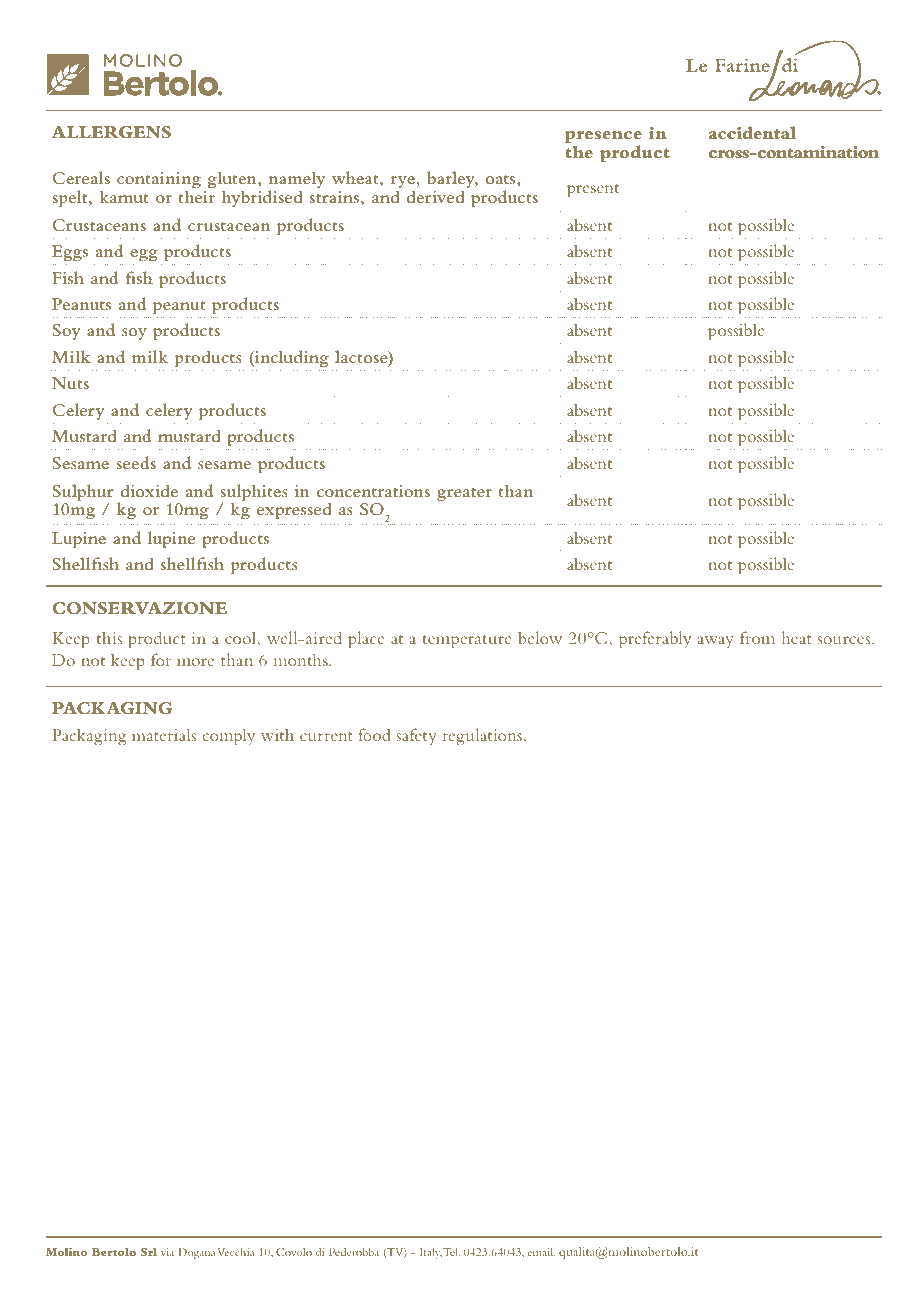  I want to click on Srl, so click(149, 1251).
